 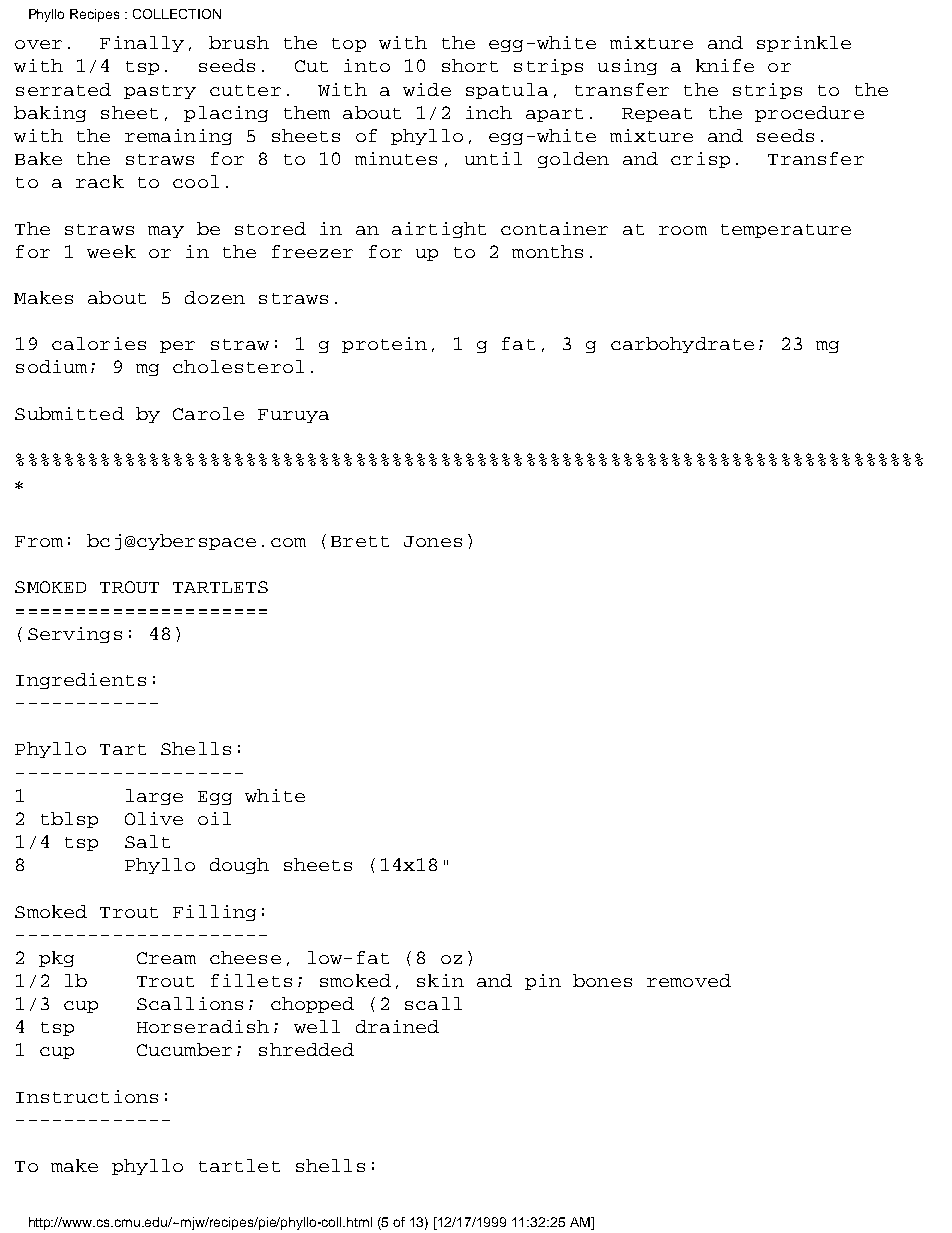 I want to click on carbohydrate, so click(x=682, y=345).
